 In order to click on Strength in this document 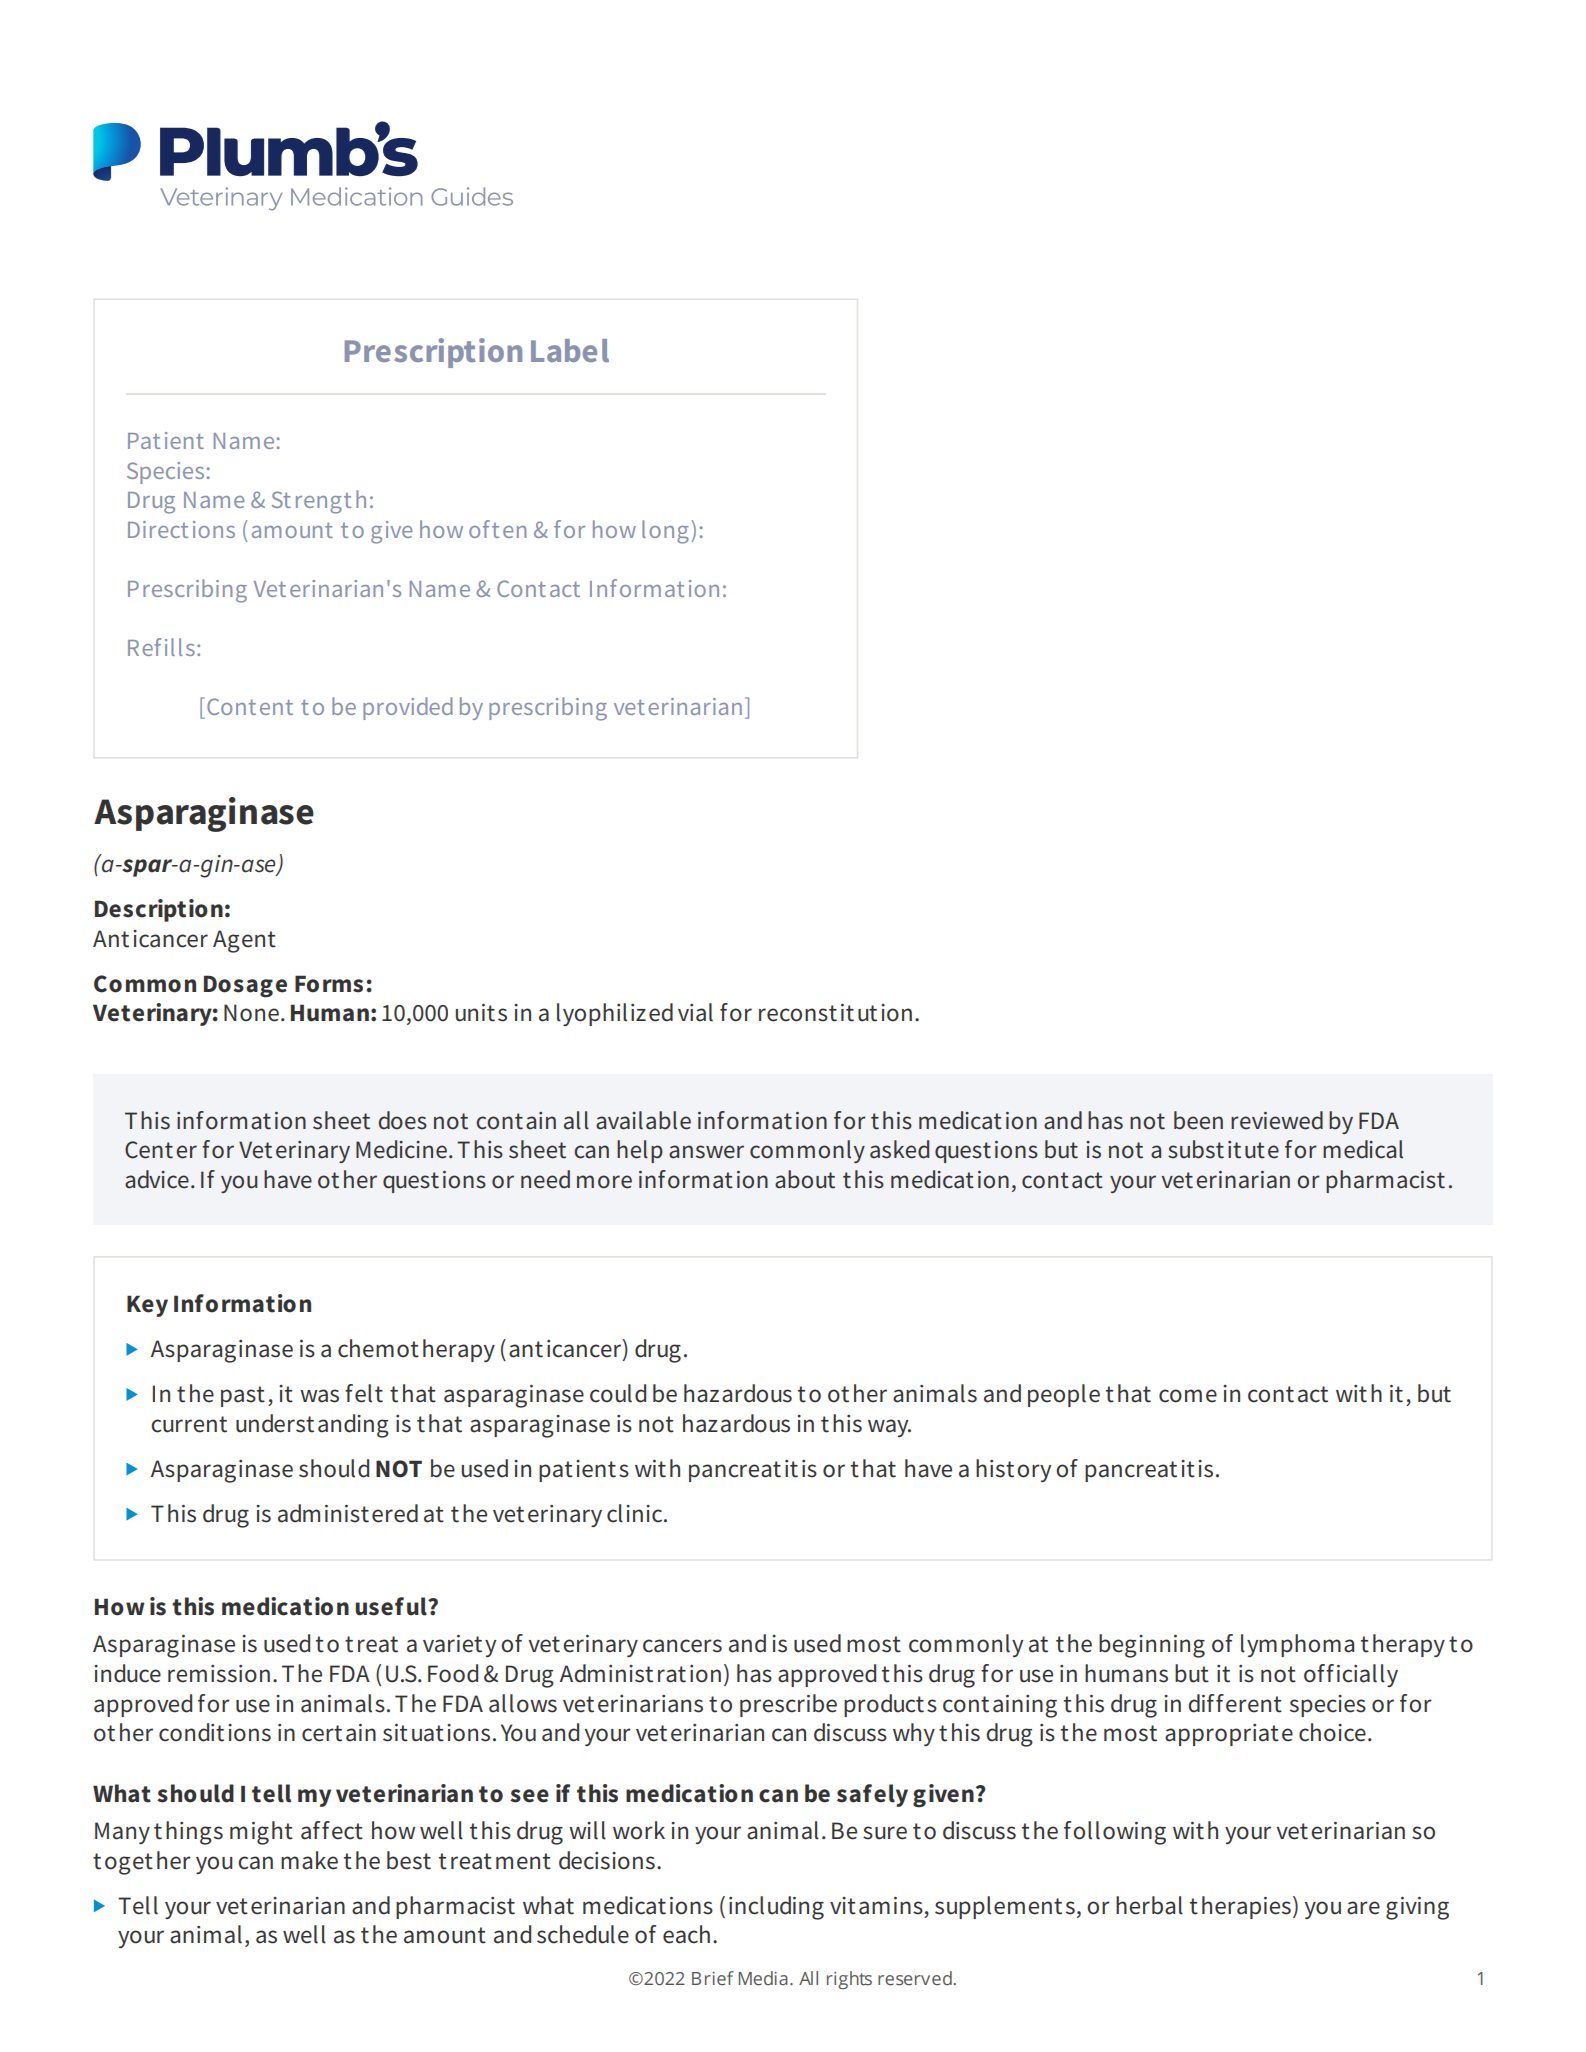, I will do `click(319, 502)`.
